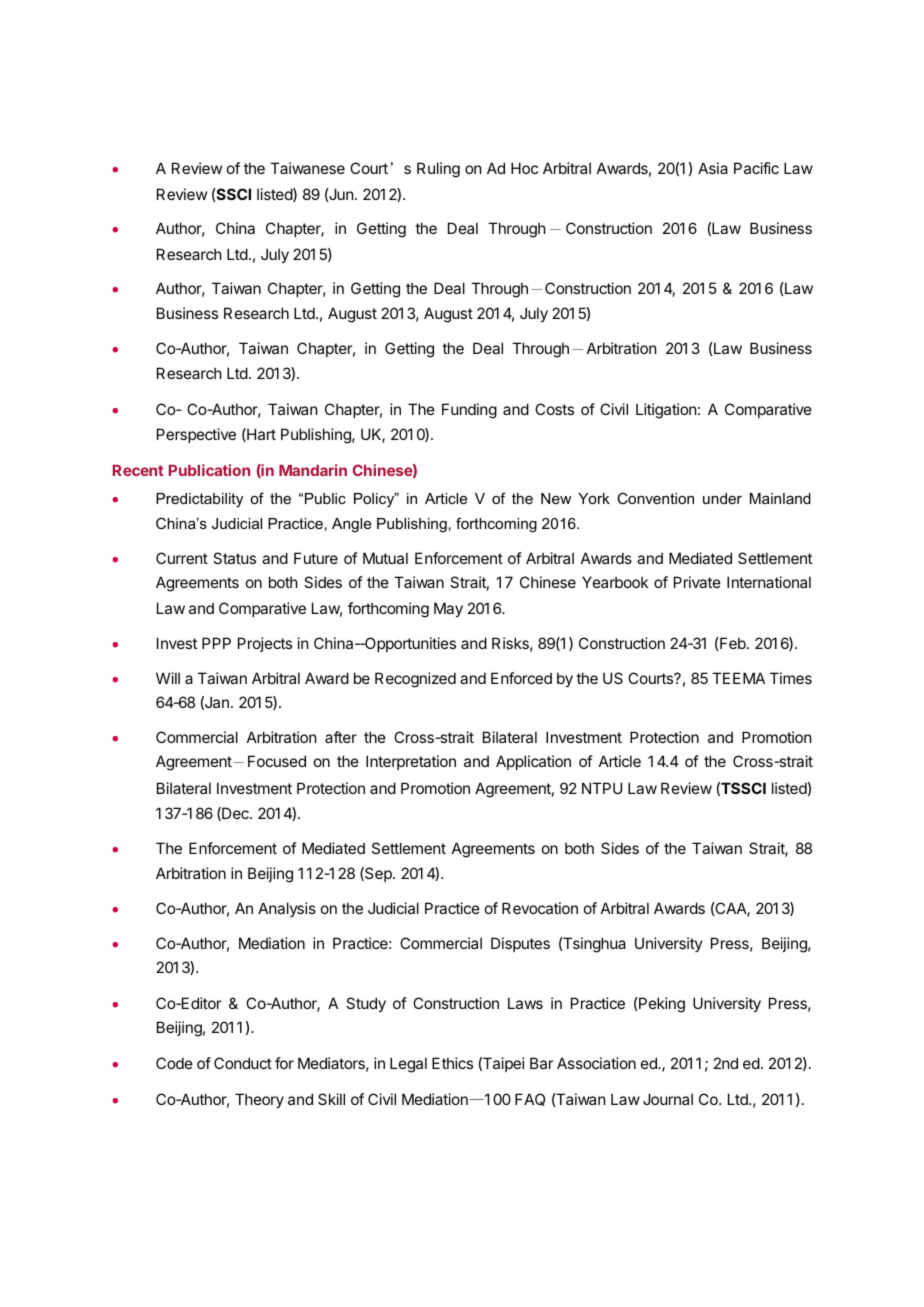 The width and height of the document is (924, 1307). Describe the element at coordinates (216, 643) in the document. I see `PPP` at that location.
